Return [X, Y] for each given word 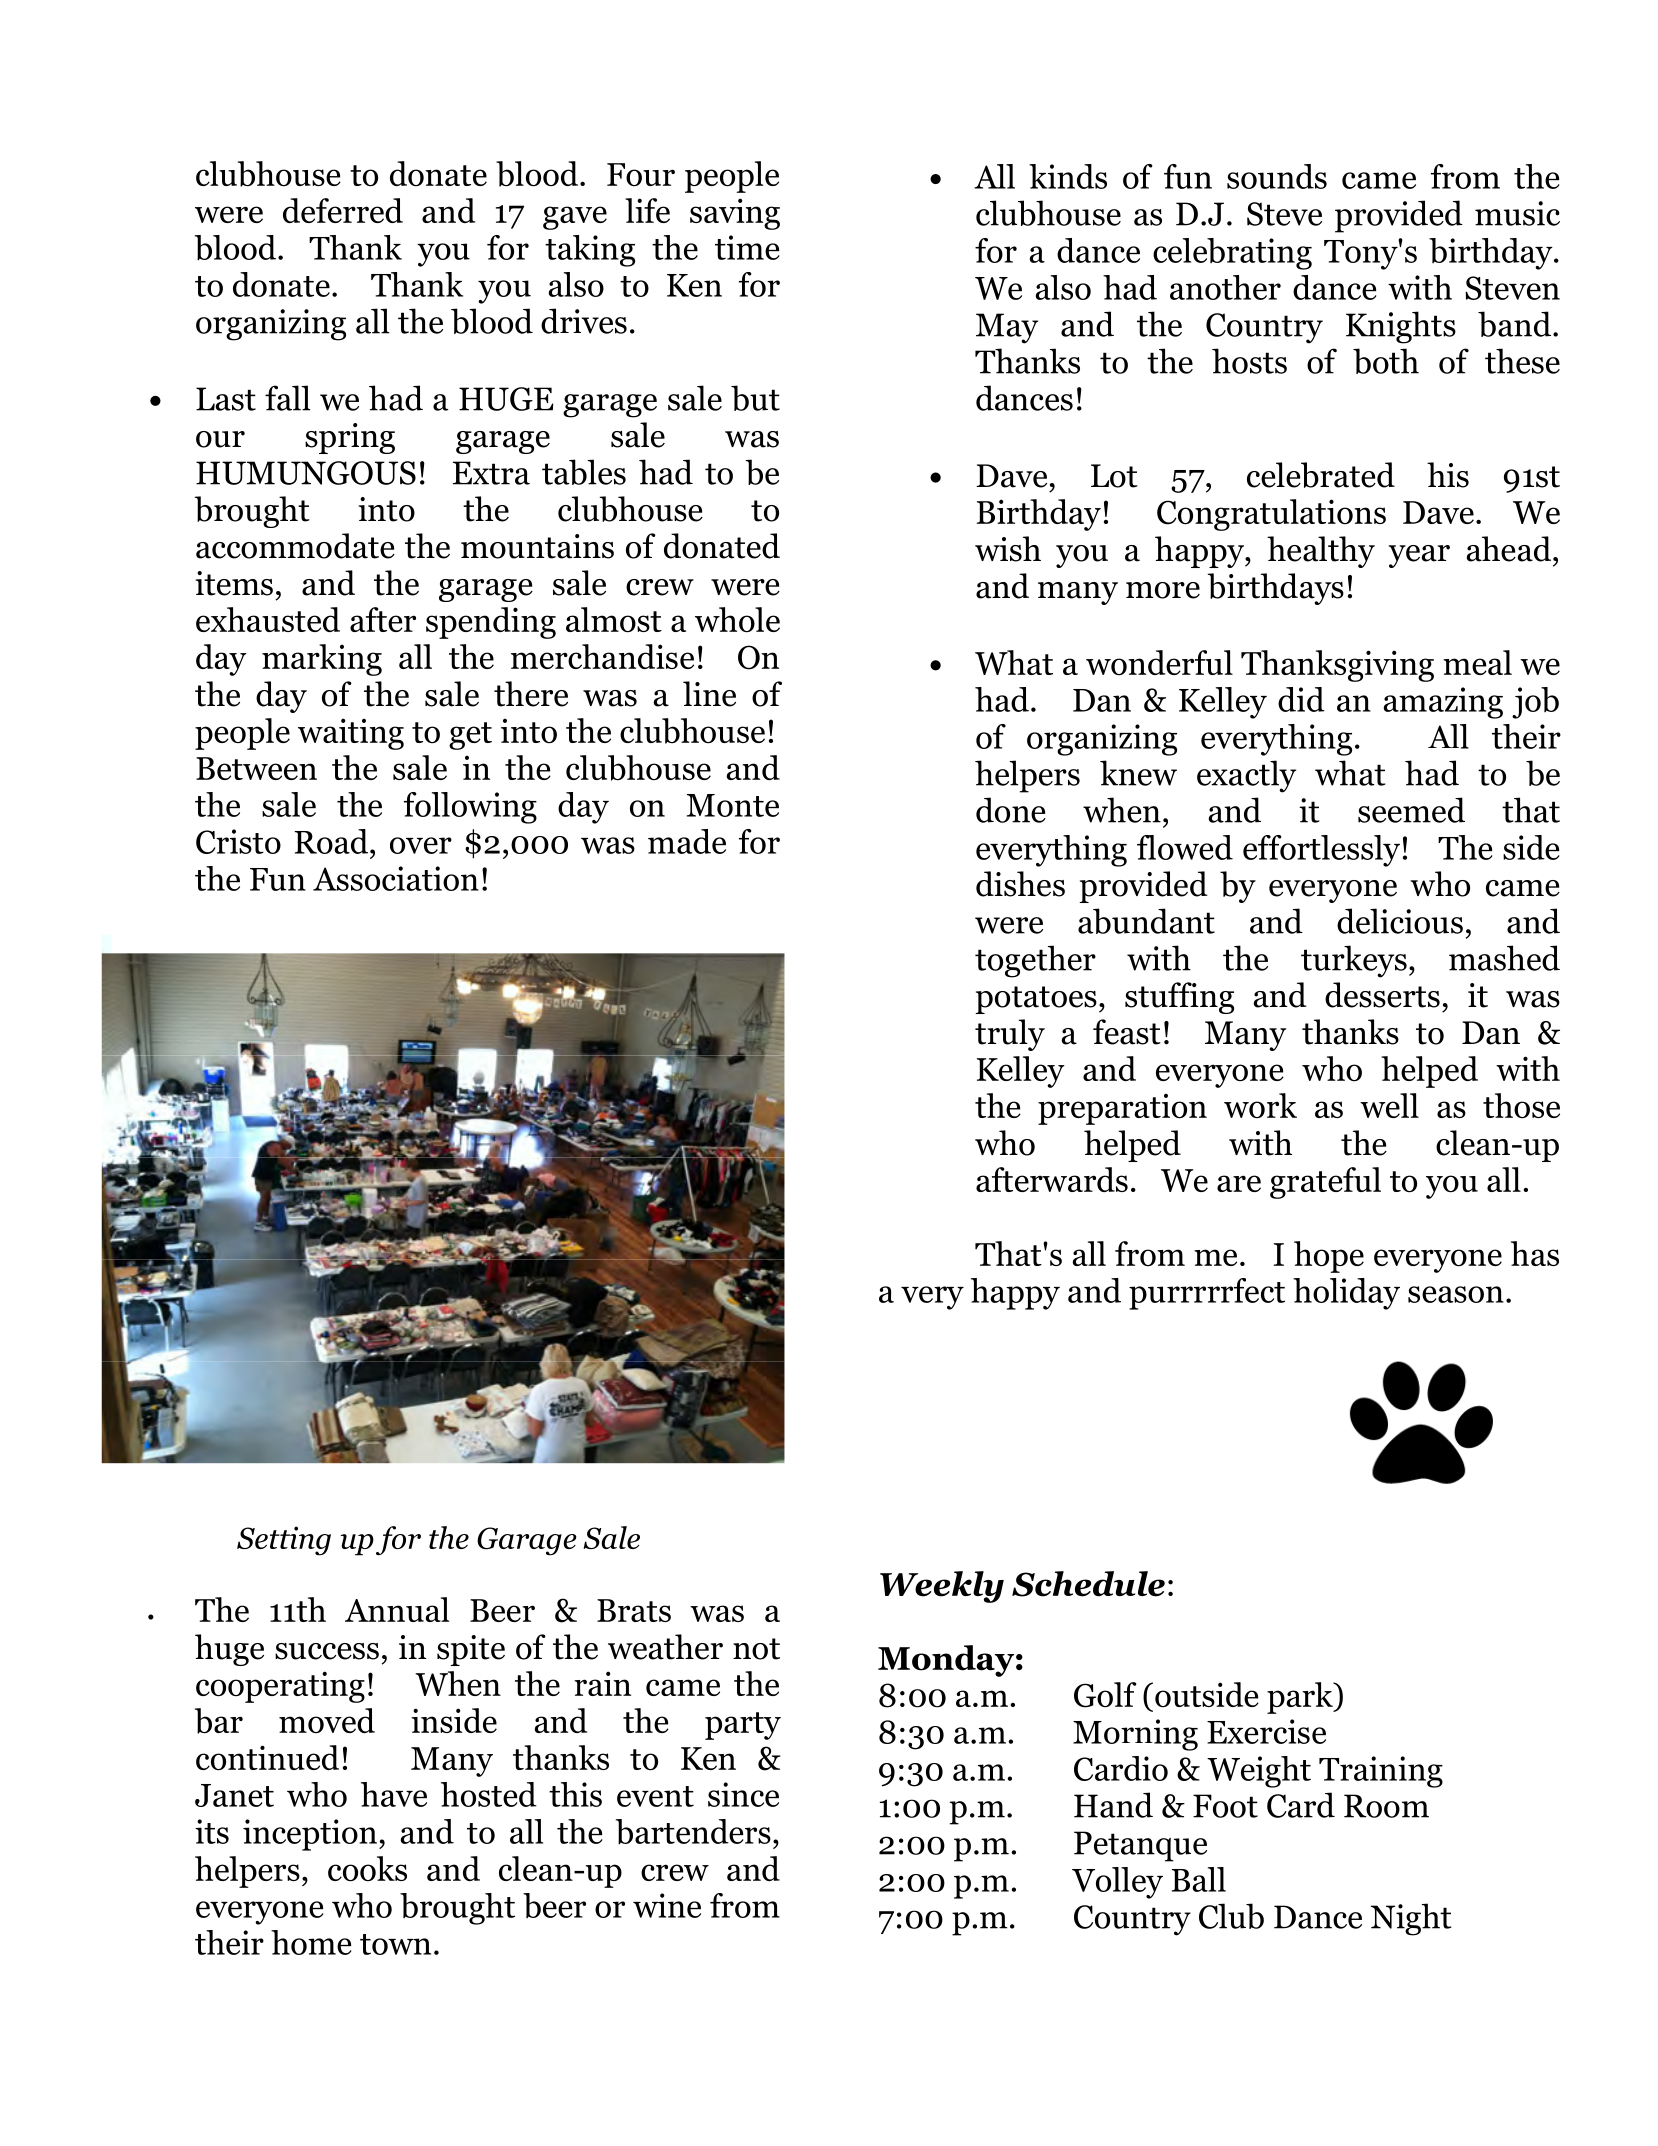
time [747, 247]
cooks [367, 1869]
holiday [1346, 1294]
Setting [284, 1541]
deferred [343, 210]
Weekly [942, 1587]
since [743, 1794]
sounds [1277, 176]
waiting [351, 734]
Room [1386, 1806]
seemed [1411, 810]
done [1011, 810]
